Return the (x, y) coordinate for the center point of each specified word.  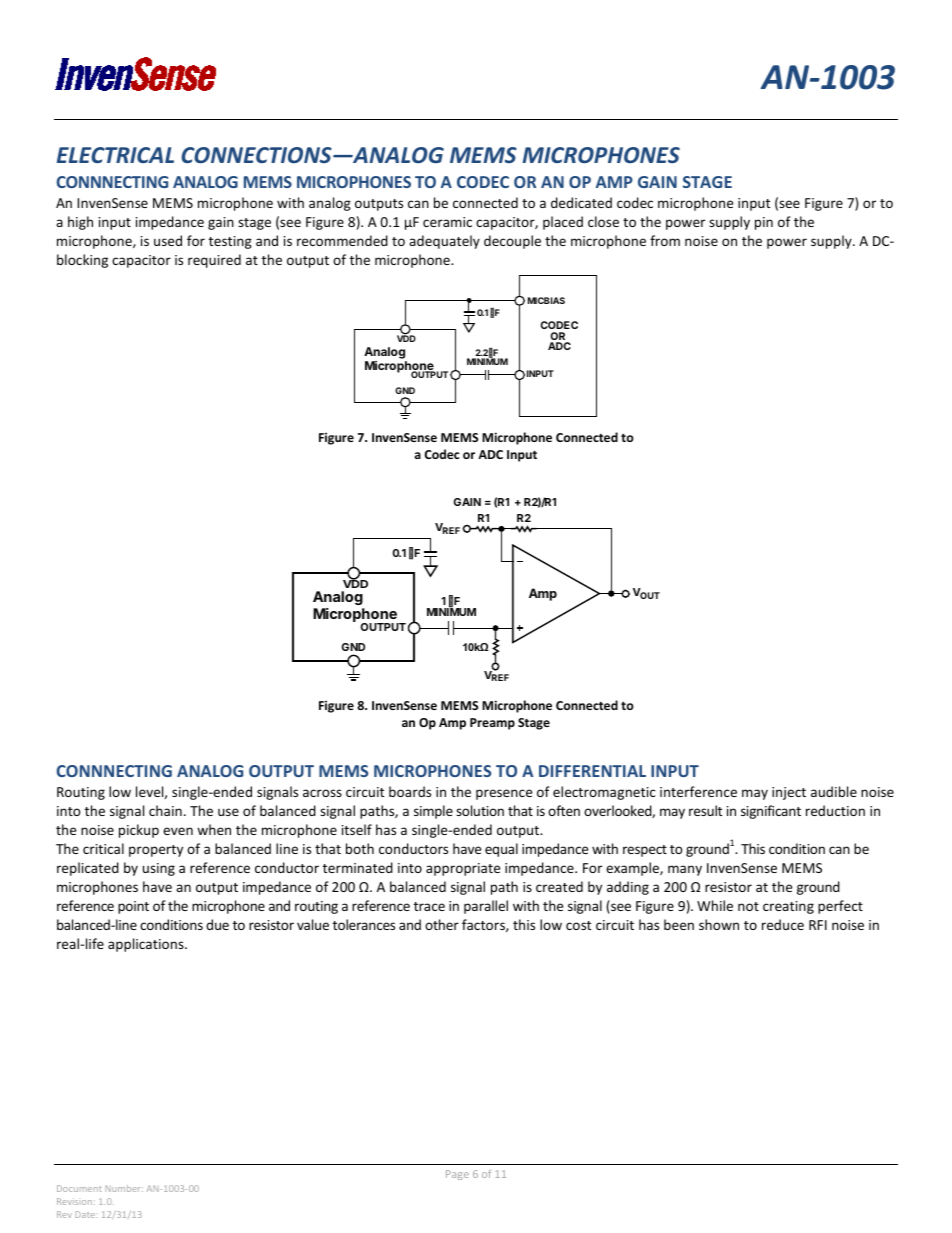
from (665, 240)
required (214, 261)
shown (719, 924)
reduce (783, 924)
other (442, 924)
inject (789, 793)
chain (165, 810)
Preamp (492, 724)
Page (457, 1175)
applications (147, 945)
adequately (444, 242)
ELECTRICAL (115, 155)
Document (79, 1188)
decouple (512, 242)
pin (764, 223)
